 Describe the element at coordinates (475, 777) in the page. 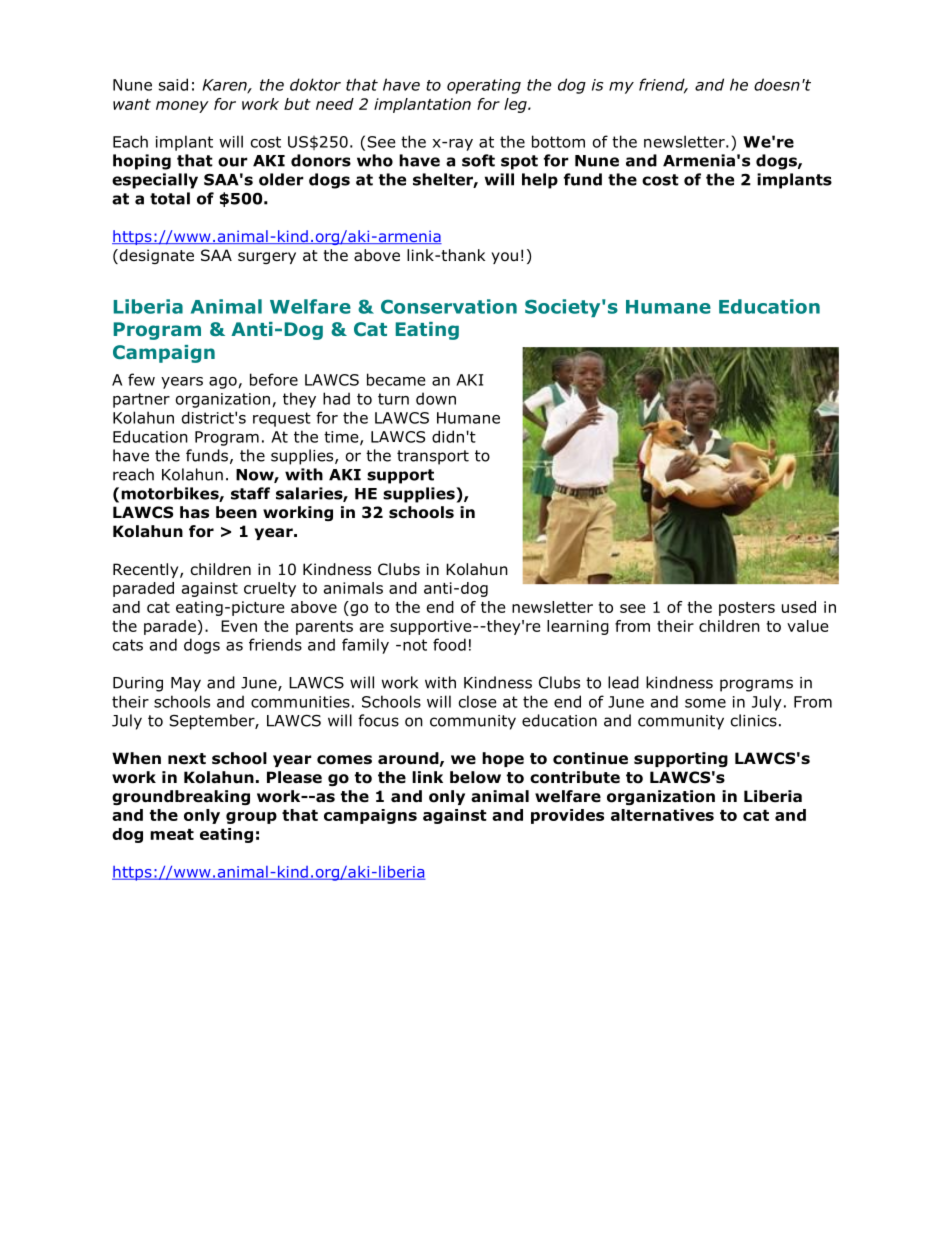

I see `below` at that location.
